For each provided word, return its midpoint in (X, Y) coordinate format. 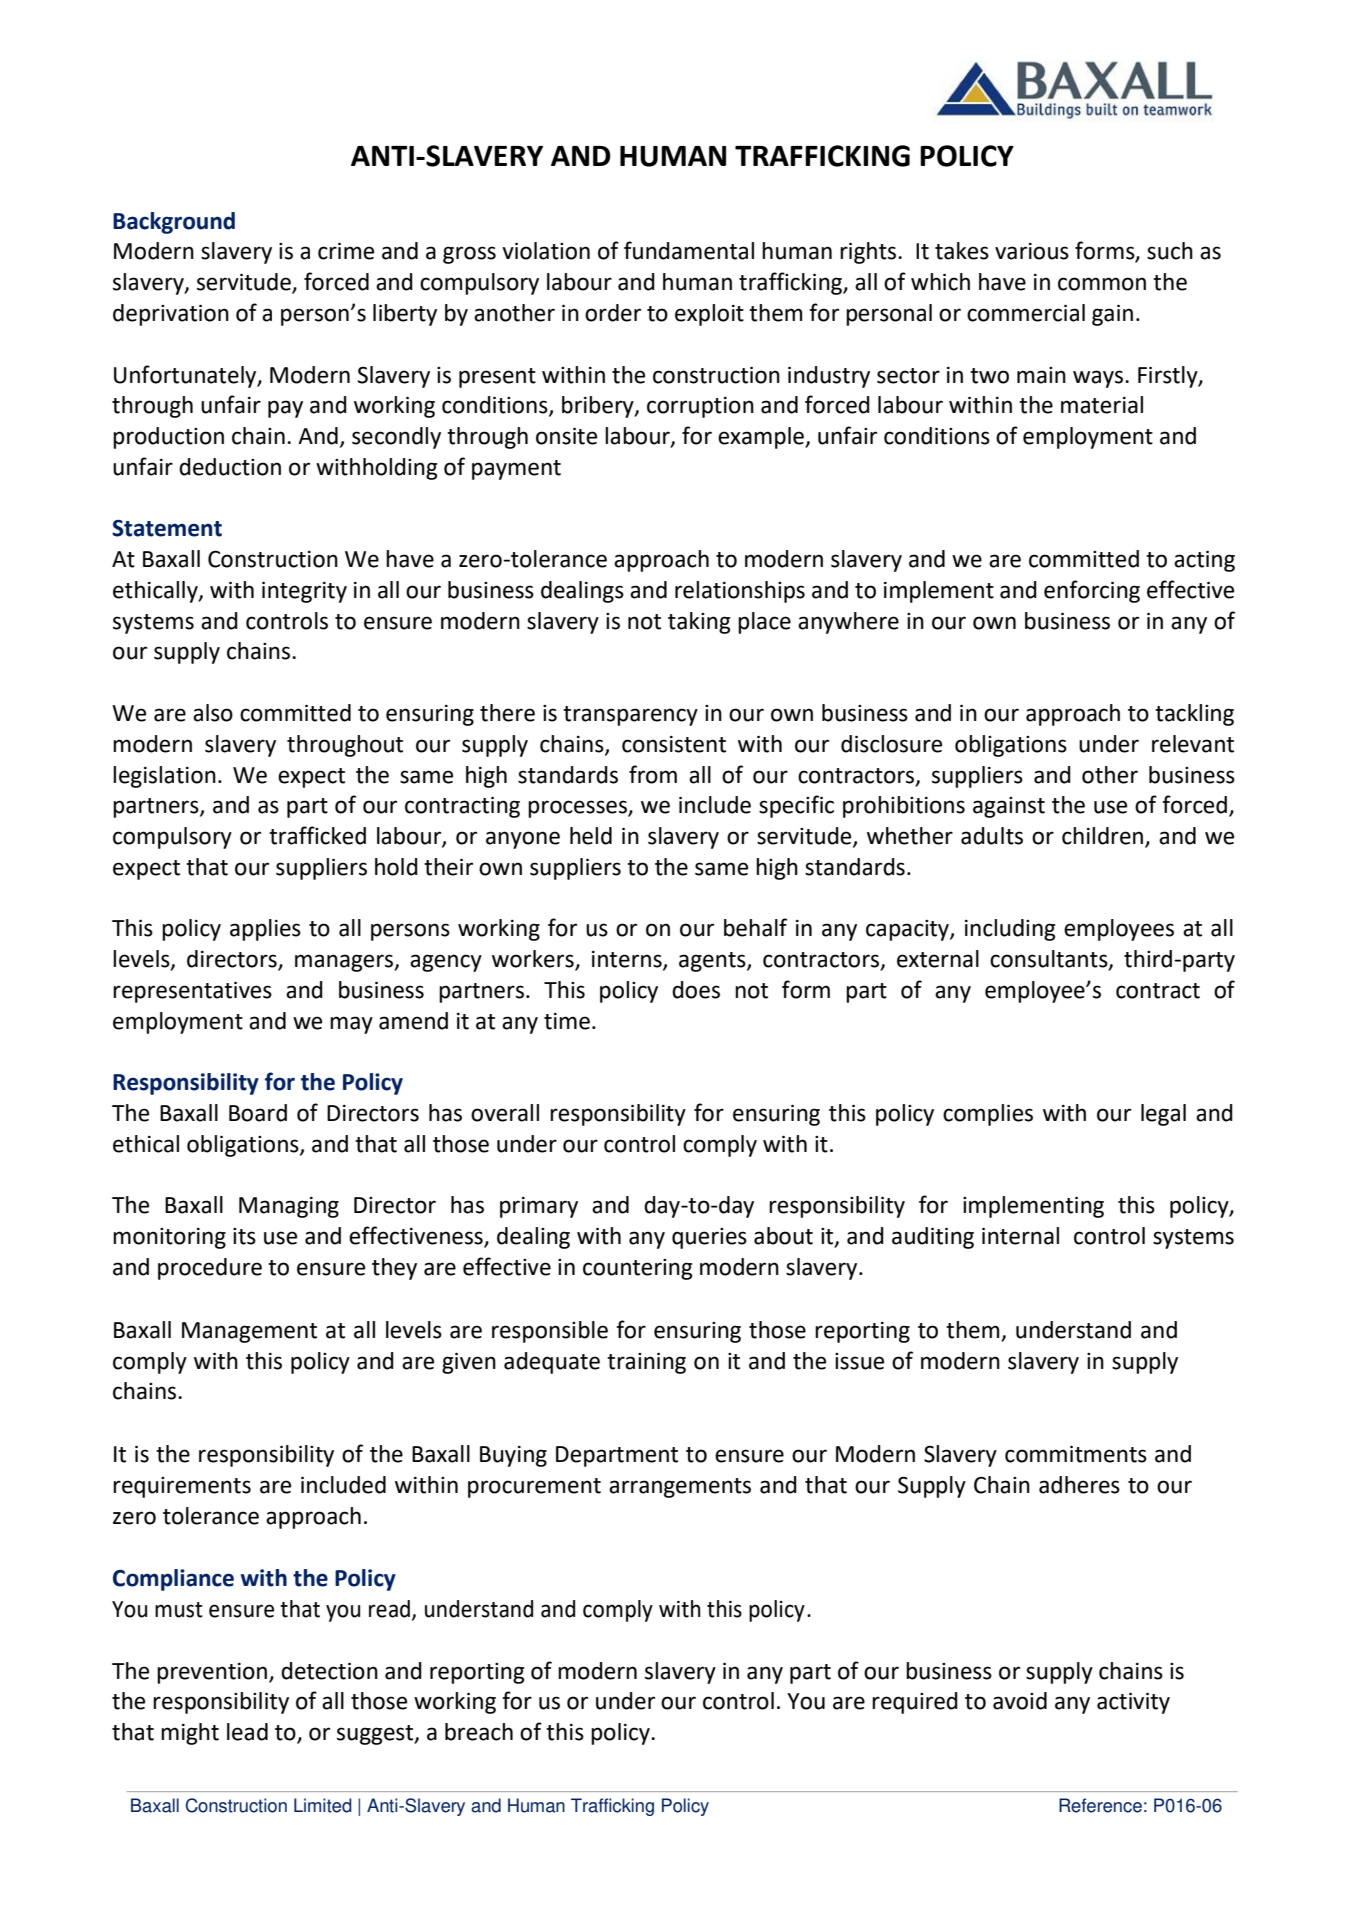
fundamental (689, 250)
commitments (1076, 1454)
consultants (1050, 960)
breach (479, 1732)
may (351, 1025)
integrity (304, 592)
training (646, 1363)
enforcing (1092, 591)
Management (249, 1332)
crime (346, 251)
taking (699, 623)
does (696, 990)
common (1102, 284)
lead (247, 1732)
